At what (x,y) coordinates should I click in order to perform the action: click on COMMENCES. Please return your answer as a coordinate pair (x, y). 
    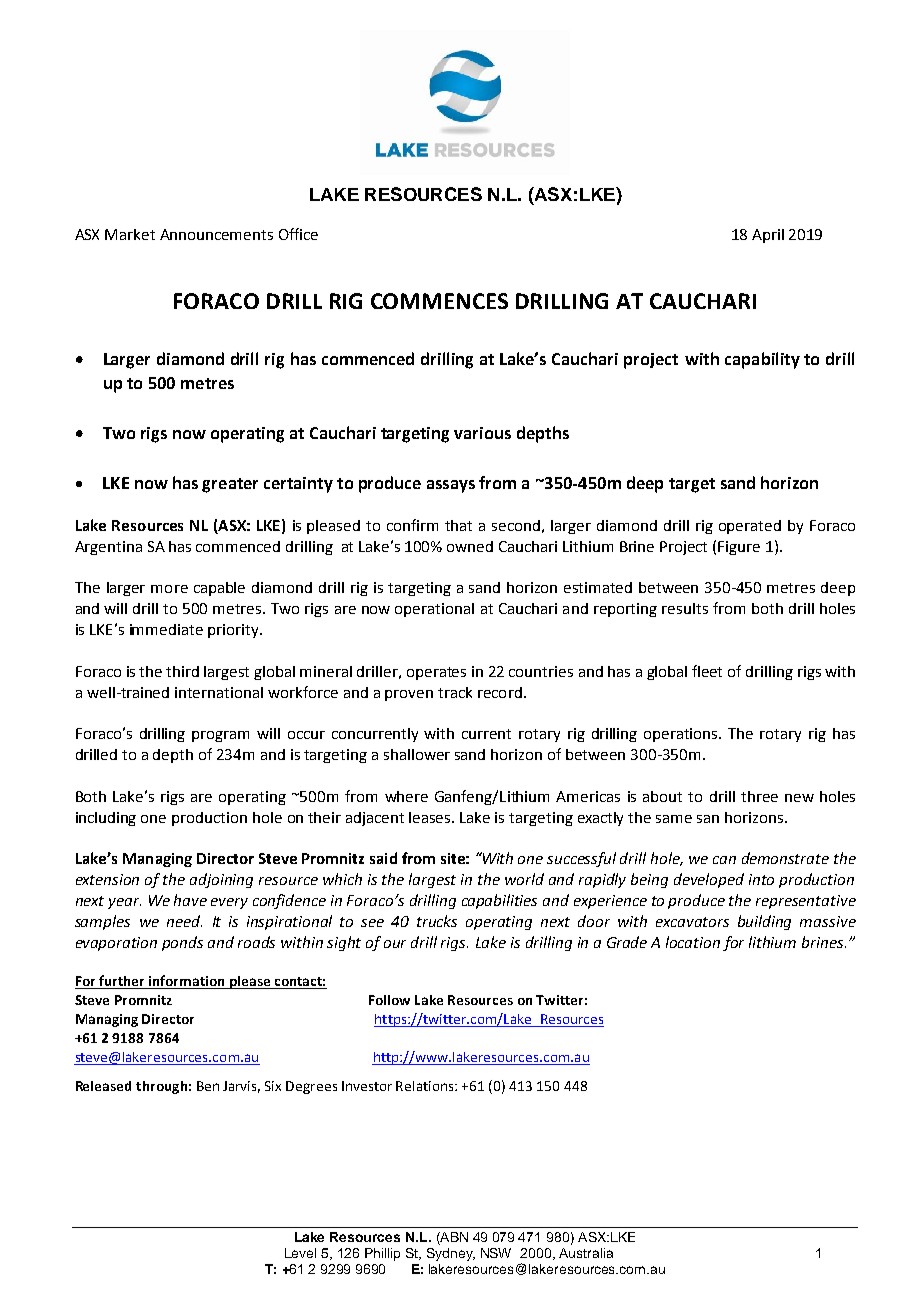
    Looking at the image, I should click on (439, 301).
